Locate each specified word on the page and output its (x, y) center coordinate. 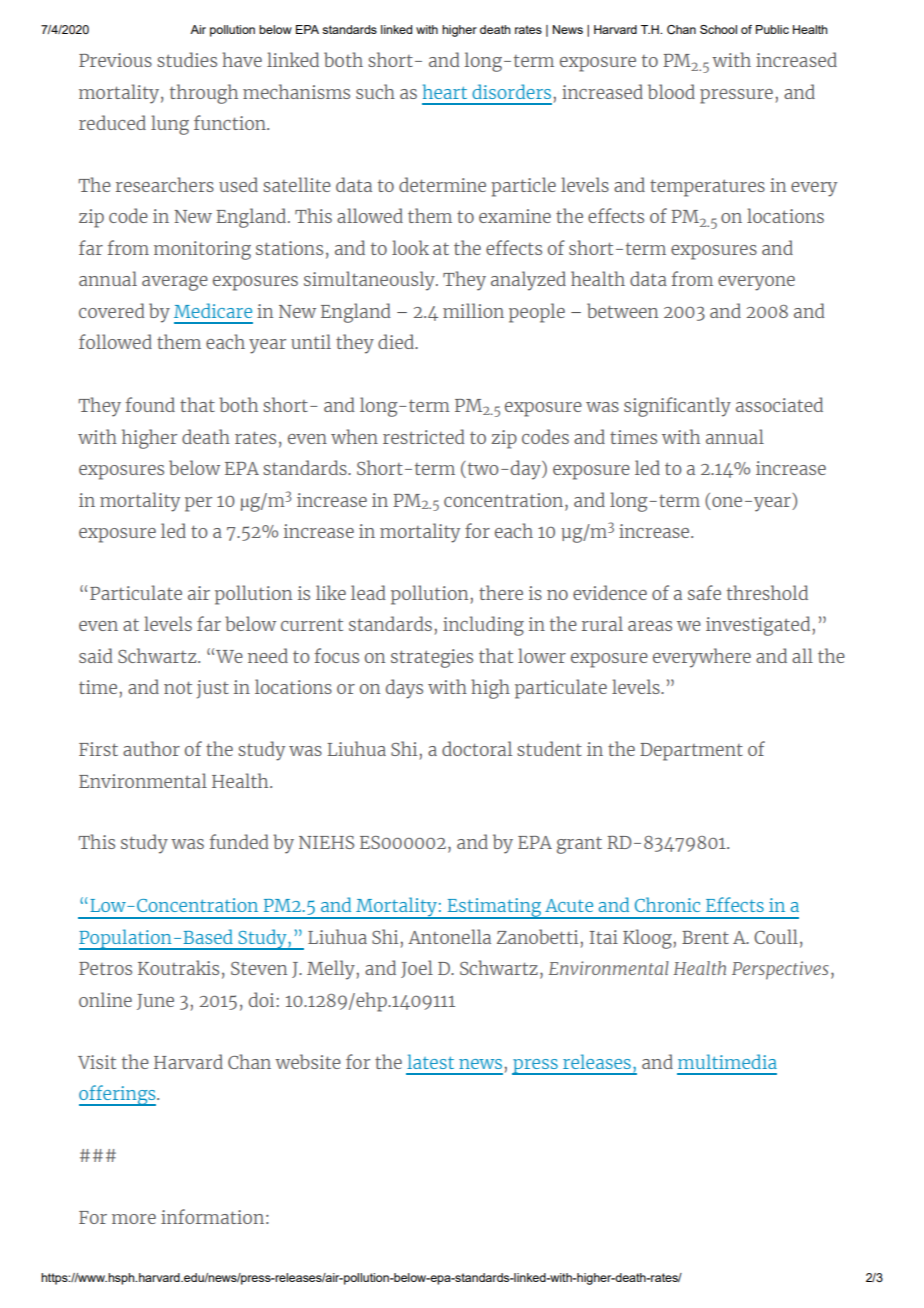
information (212, 1216)
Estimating (494, 908)
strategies (432, 658)
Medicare (213, 310)
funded (239, 841)
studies (187, 59)
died (397, 341)
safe (704, 592)
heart (445, 91)
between (622, 310)
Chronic (667, 904)
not (178, 687)
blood (671, 91)
